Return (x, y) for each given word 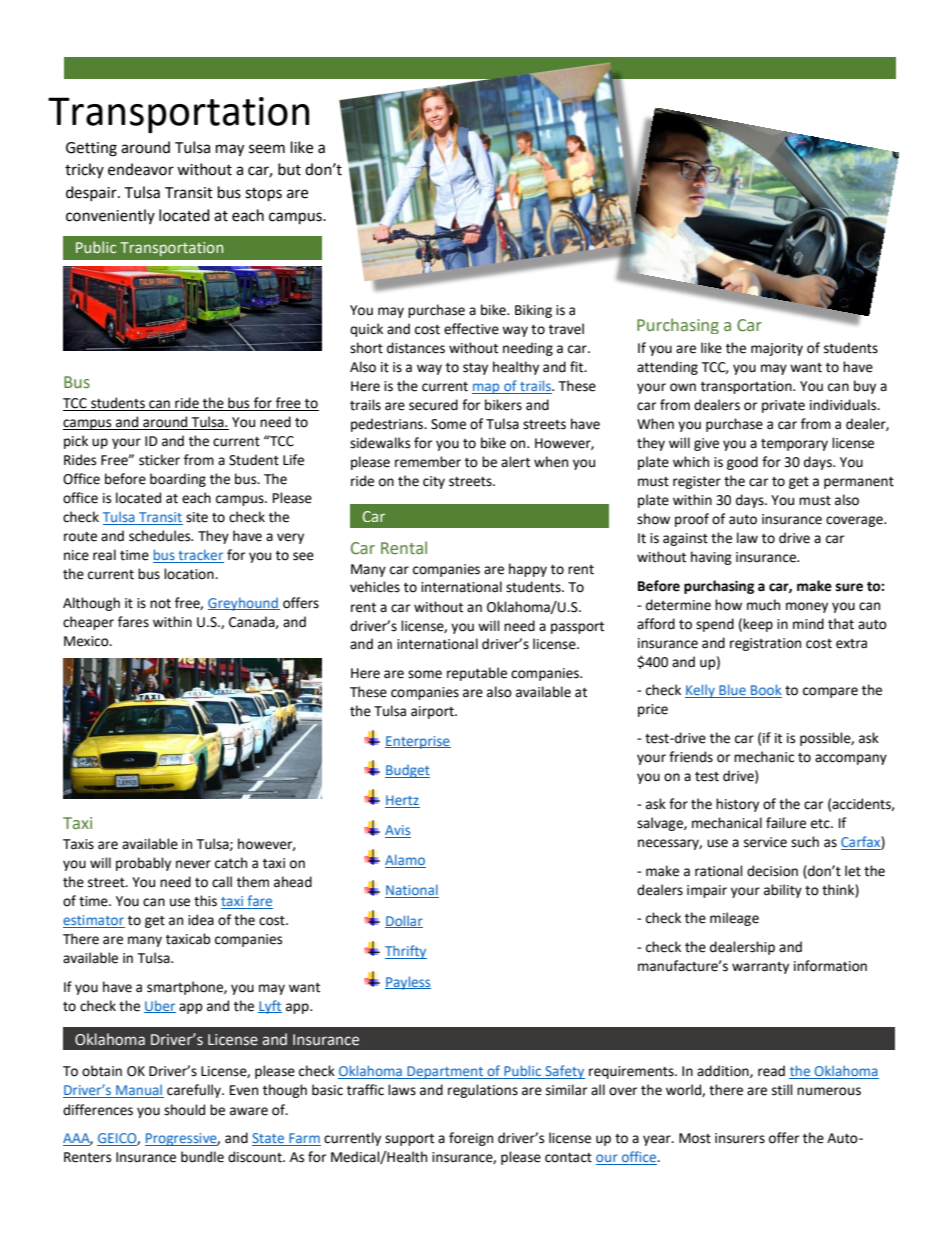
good (742, 463)
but (289, 169)
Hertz (402, 801)
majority (777, 349)
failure (786, 823)
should (184, 1110)
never (193, 864)
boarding (178, 480)
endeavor (141, 169)
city (434, 482)
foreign (471, 1139)
